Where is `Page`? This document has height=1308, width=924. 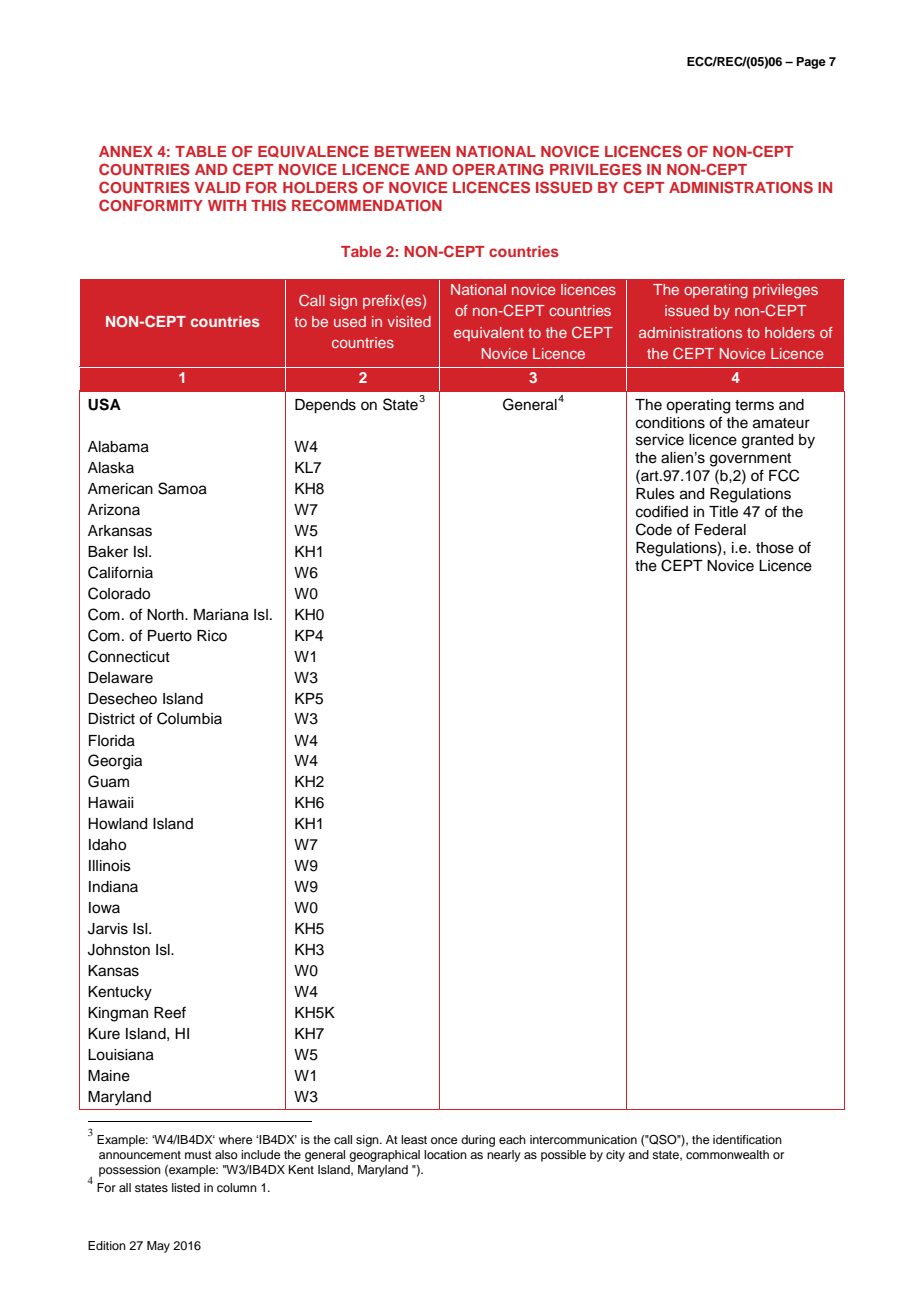
Page is located at coordinates (811, 63).
